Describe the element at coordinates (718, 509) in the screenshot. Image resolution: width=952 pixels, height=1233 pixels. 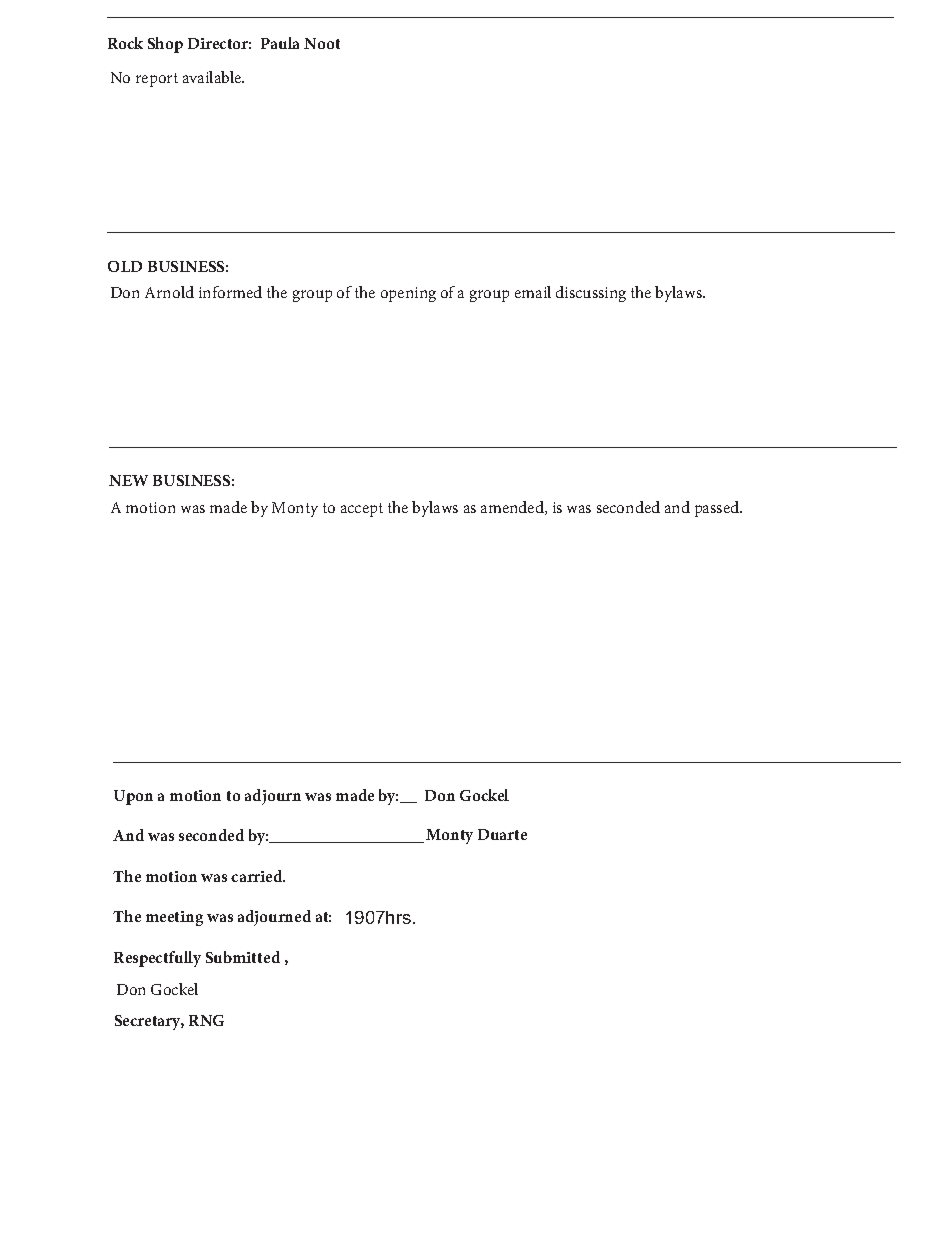
I see `passed` at that location.
